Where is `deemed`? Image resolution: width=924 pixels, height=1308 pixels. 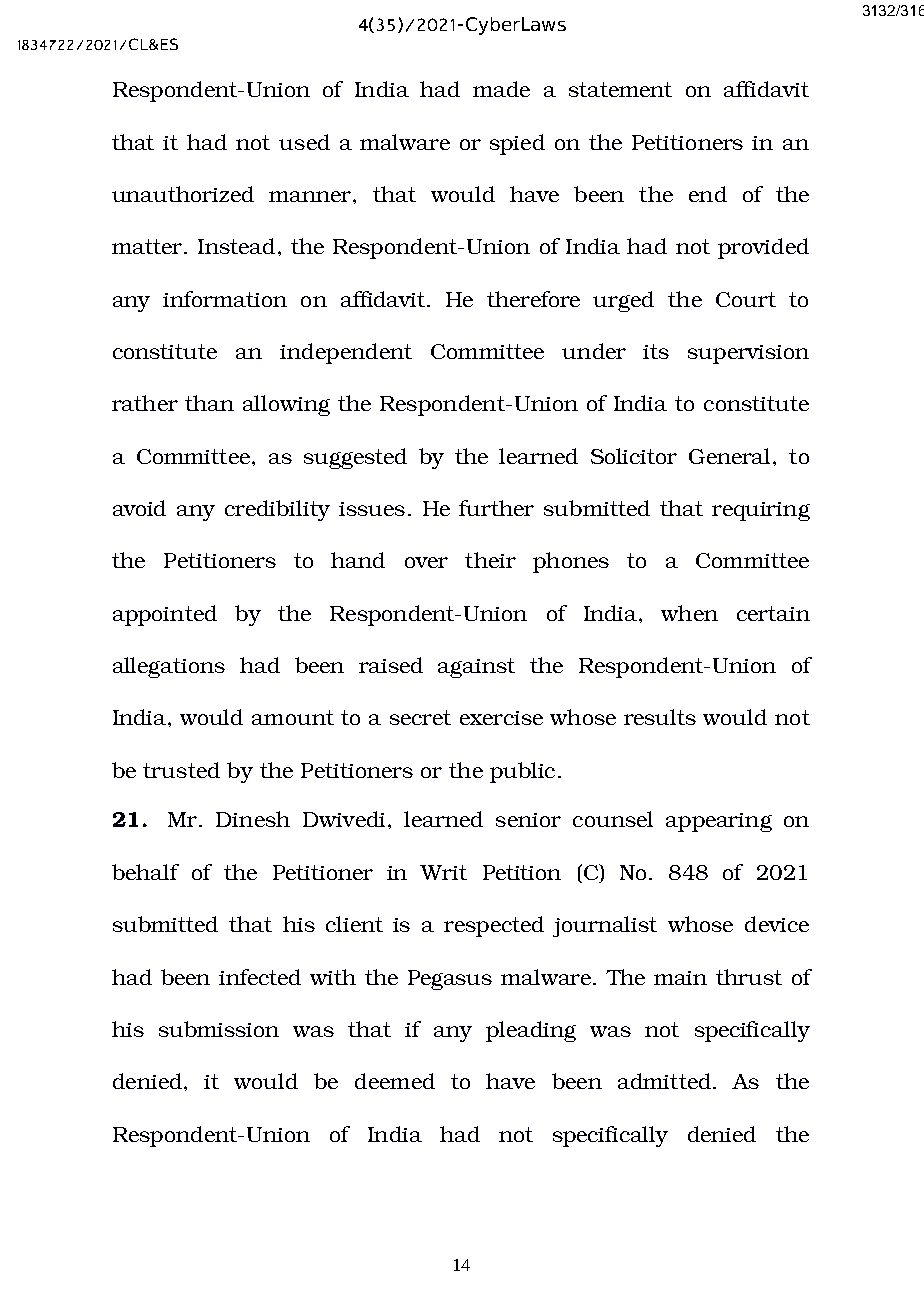
deemed is located at coordinates (395, 1081).
